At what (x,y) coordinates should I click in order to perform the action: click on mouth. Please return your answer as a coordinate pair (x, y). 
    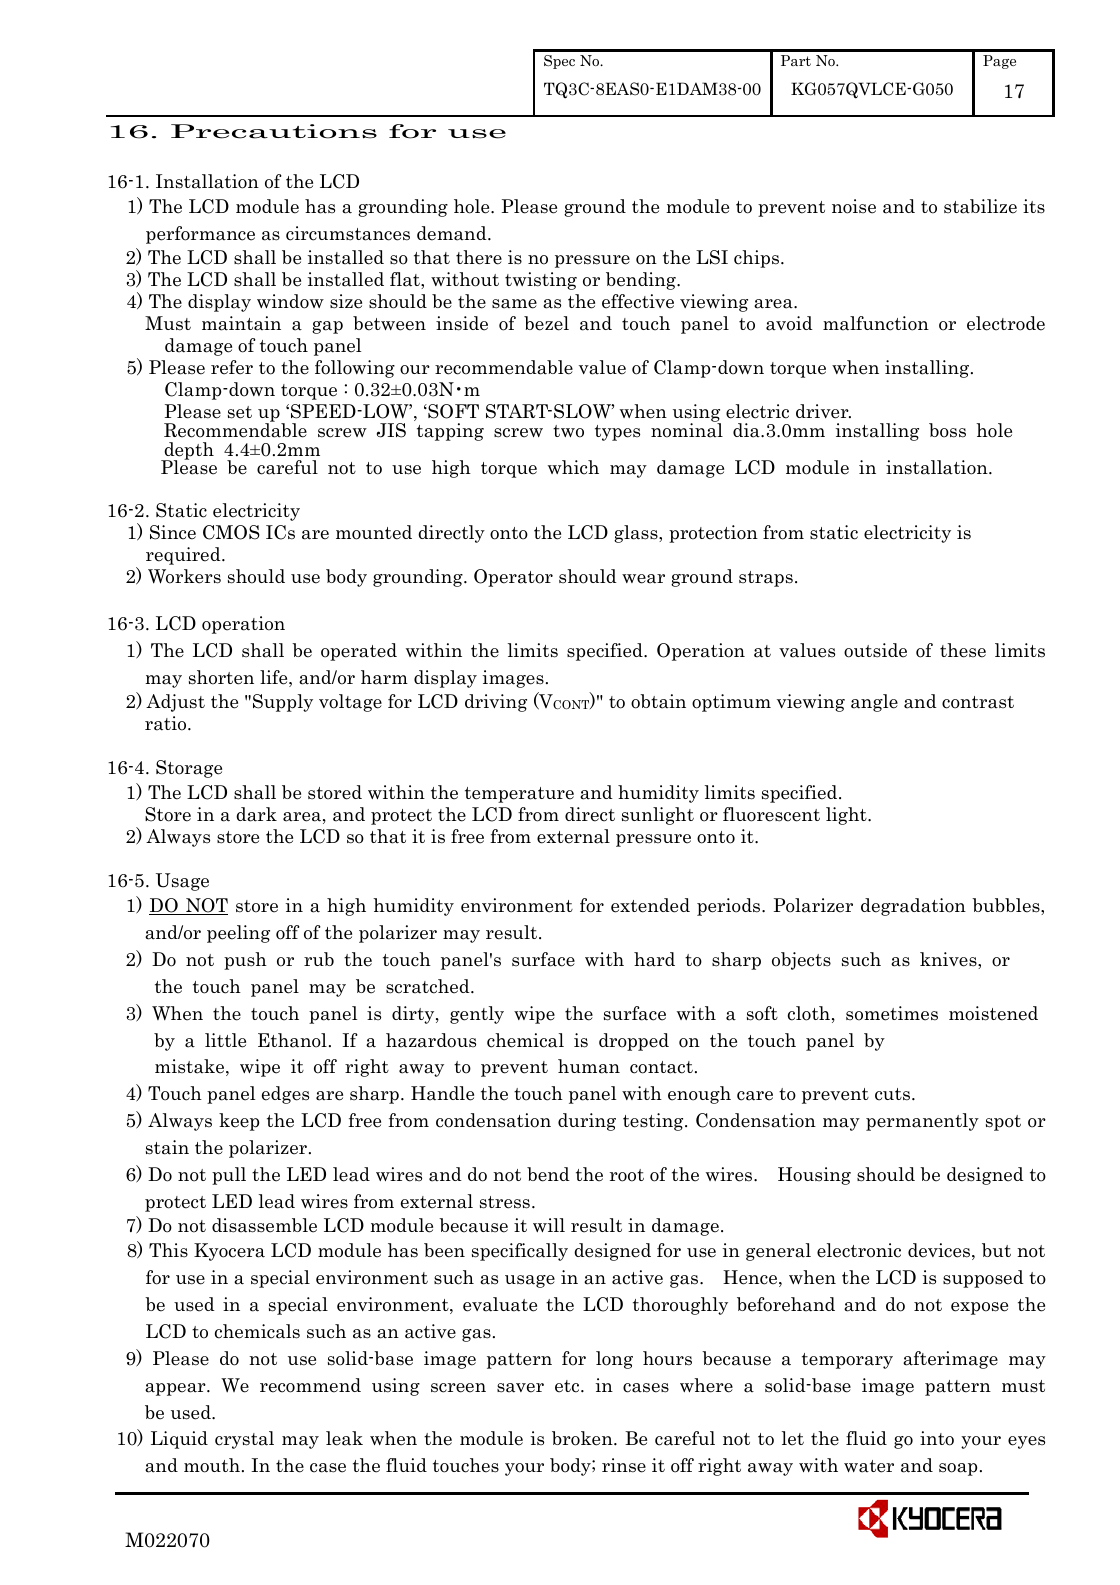
    Looking at the image, I should click on (212, 1465).
